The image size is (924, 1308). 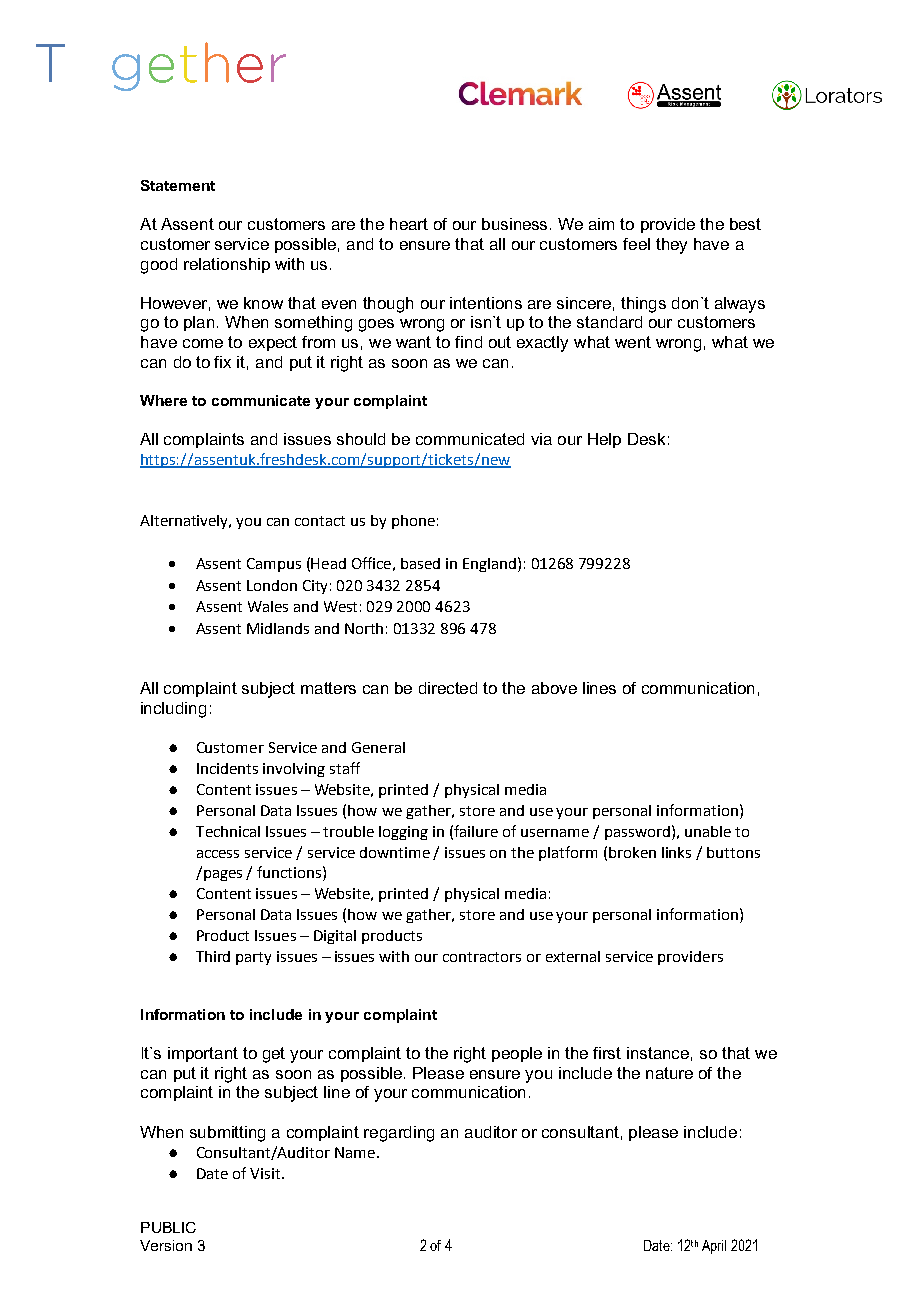 What do you see at coordinates (448, 688) in the image?
I see `directed` at bounding box center [448, 688].
